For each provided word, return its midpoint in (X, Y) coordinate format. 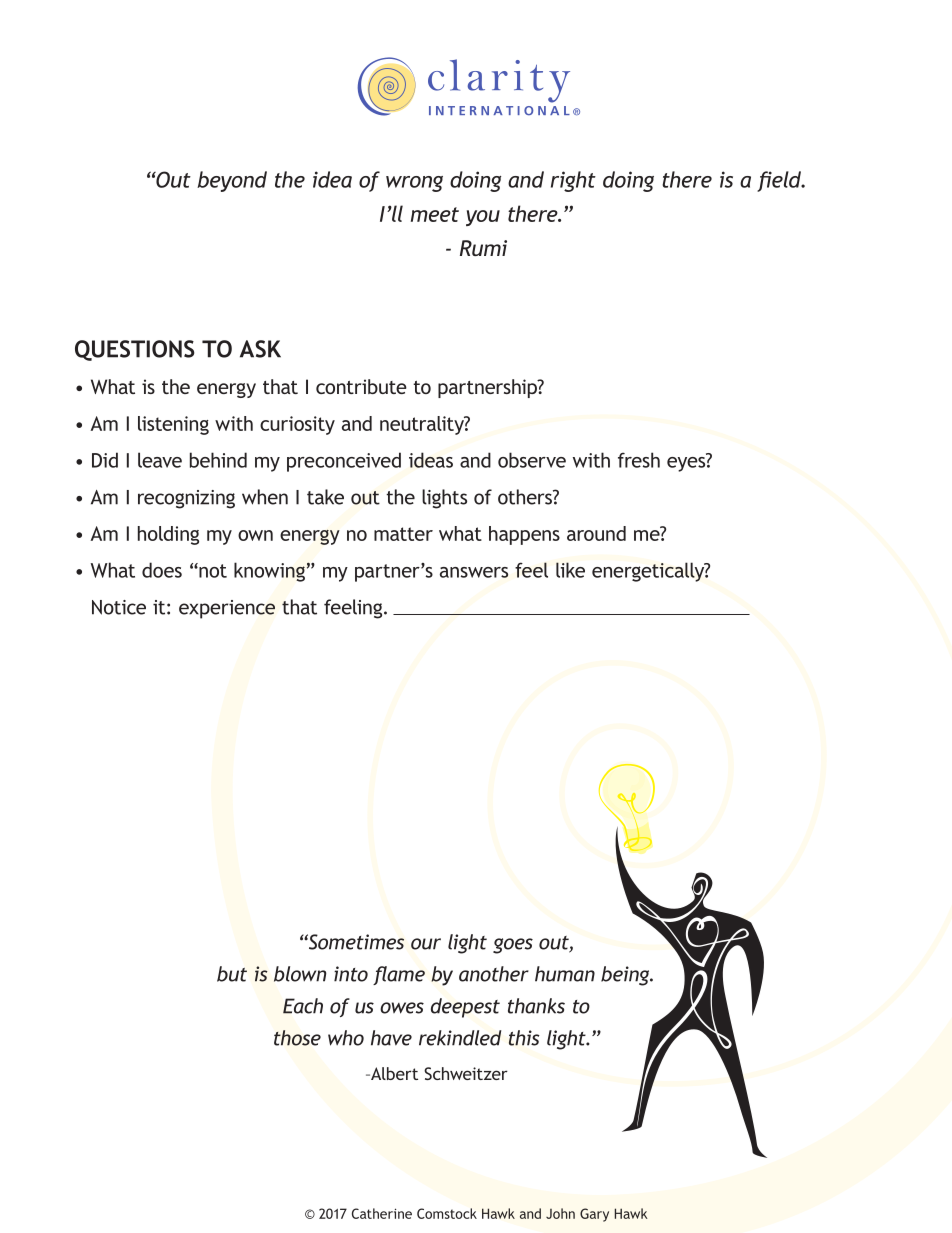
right (573, 181)
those (297, 1038)
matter (403, 534)
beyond (232, 181)
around (596, 533)
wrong (414, 184)
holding (168, 535)
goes (513, 946)
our (426, 944)
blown (300, 974)
